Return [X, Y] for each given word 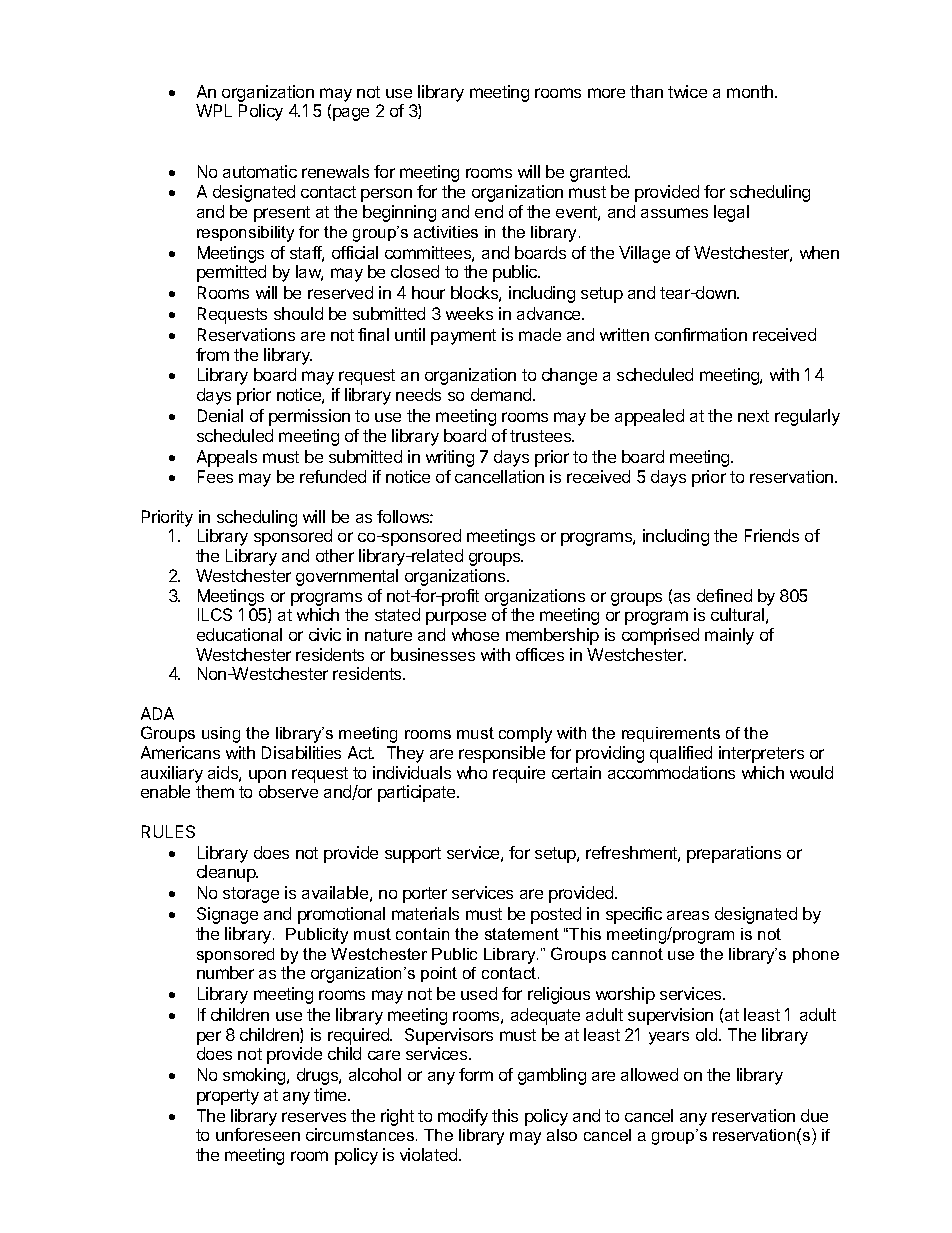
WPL [214, 110]
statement [522, 934]
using [221, 735]
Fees [215, 476]
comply [525, 735]
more [606, 93]
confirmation [701, 334]
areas [688, 915]
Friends [772, 535]
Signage [227, 915]
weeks [469, 313]
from [212, 354]
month [751, 91]
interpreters [761, 754]
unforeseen [258, 1134]
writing [450, 458]
